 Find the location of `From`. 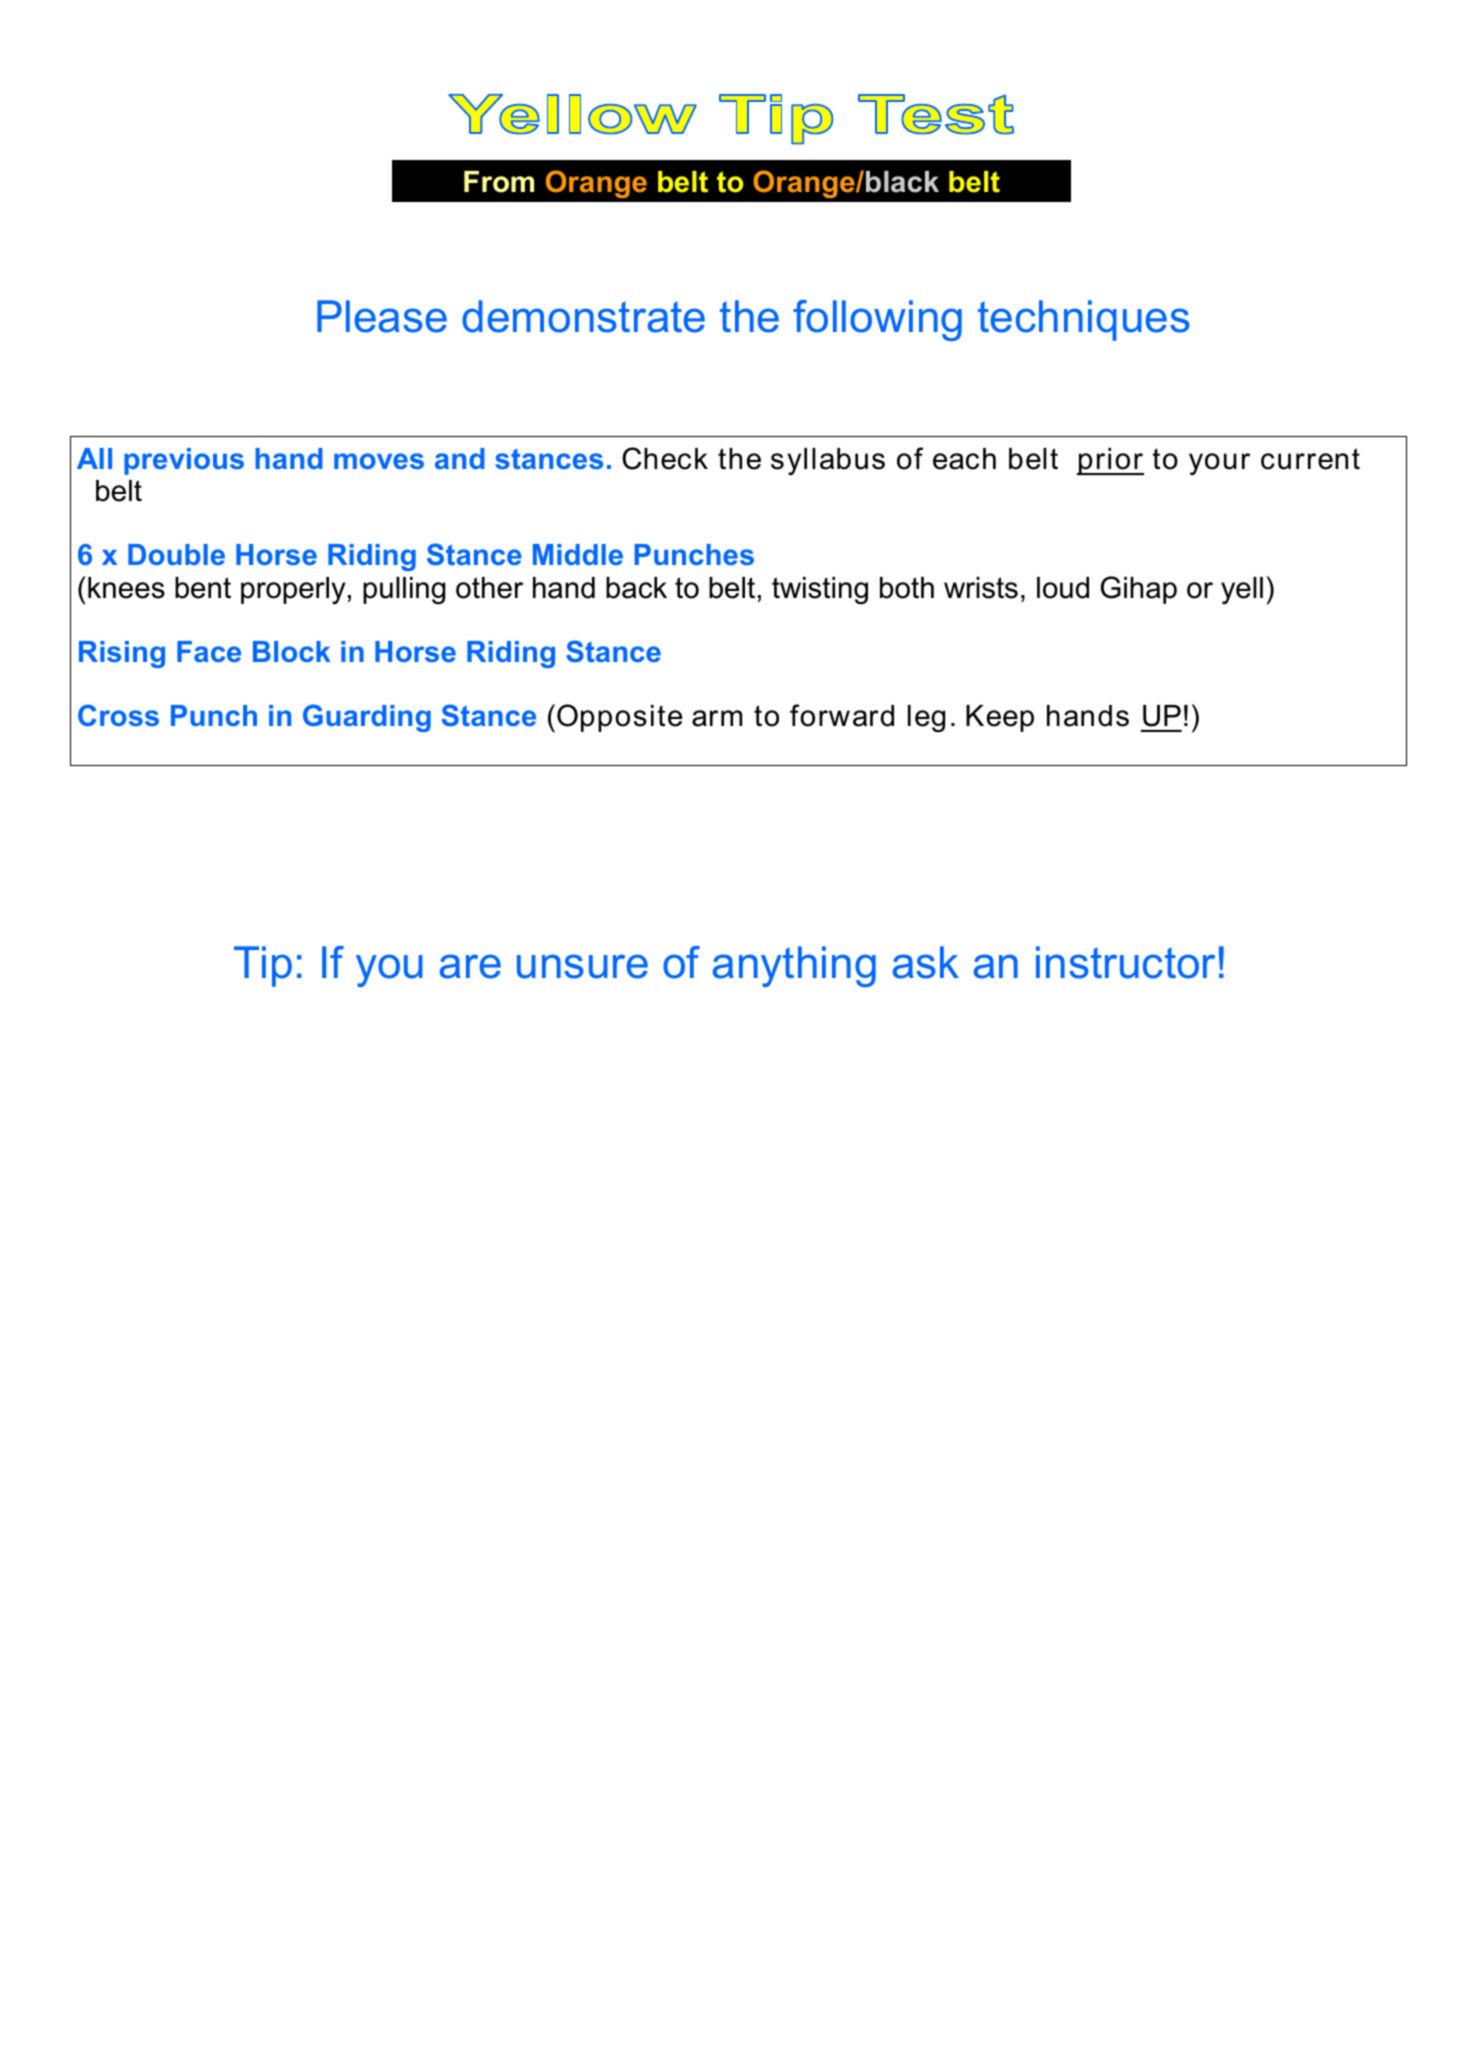

From is located at coordinates (499, 182).
